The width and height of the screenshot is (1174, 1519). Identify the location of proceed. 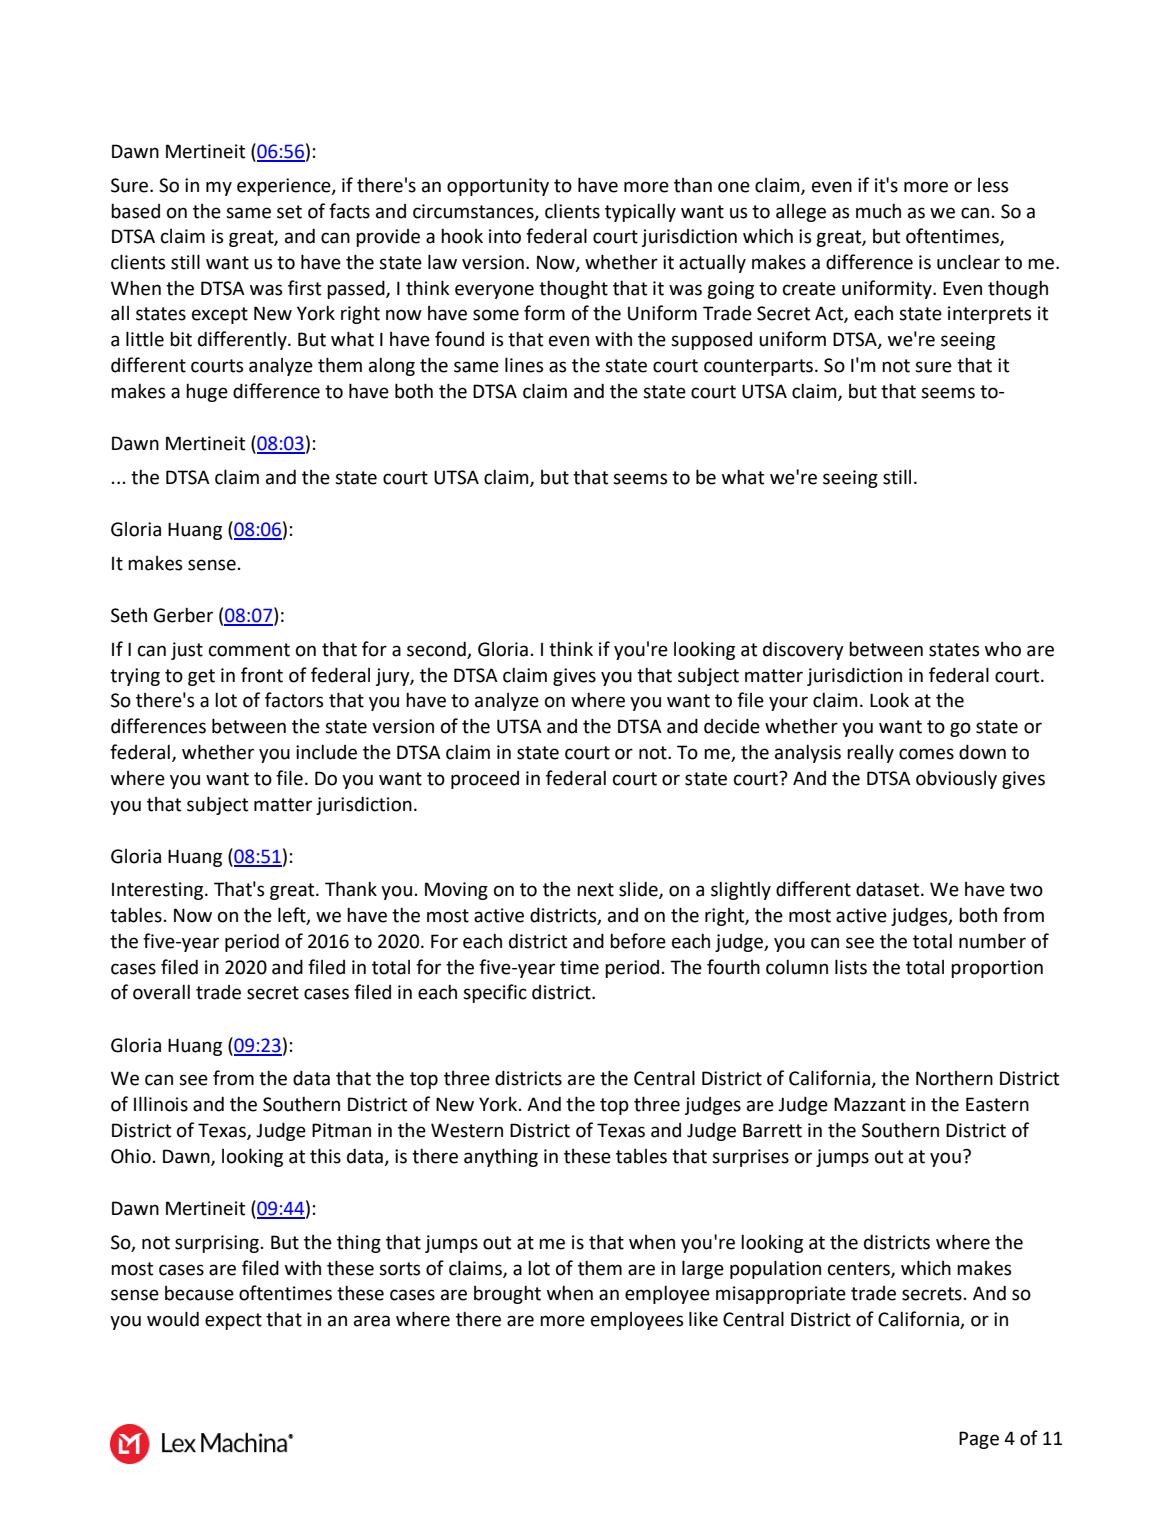
(485, 780).
